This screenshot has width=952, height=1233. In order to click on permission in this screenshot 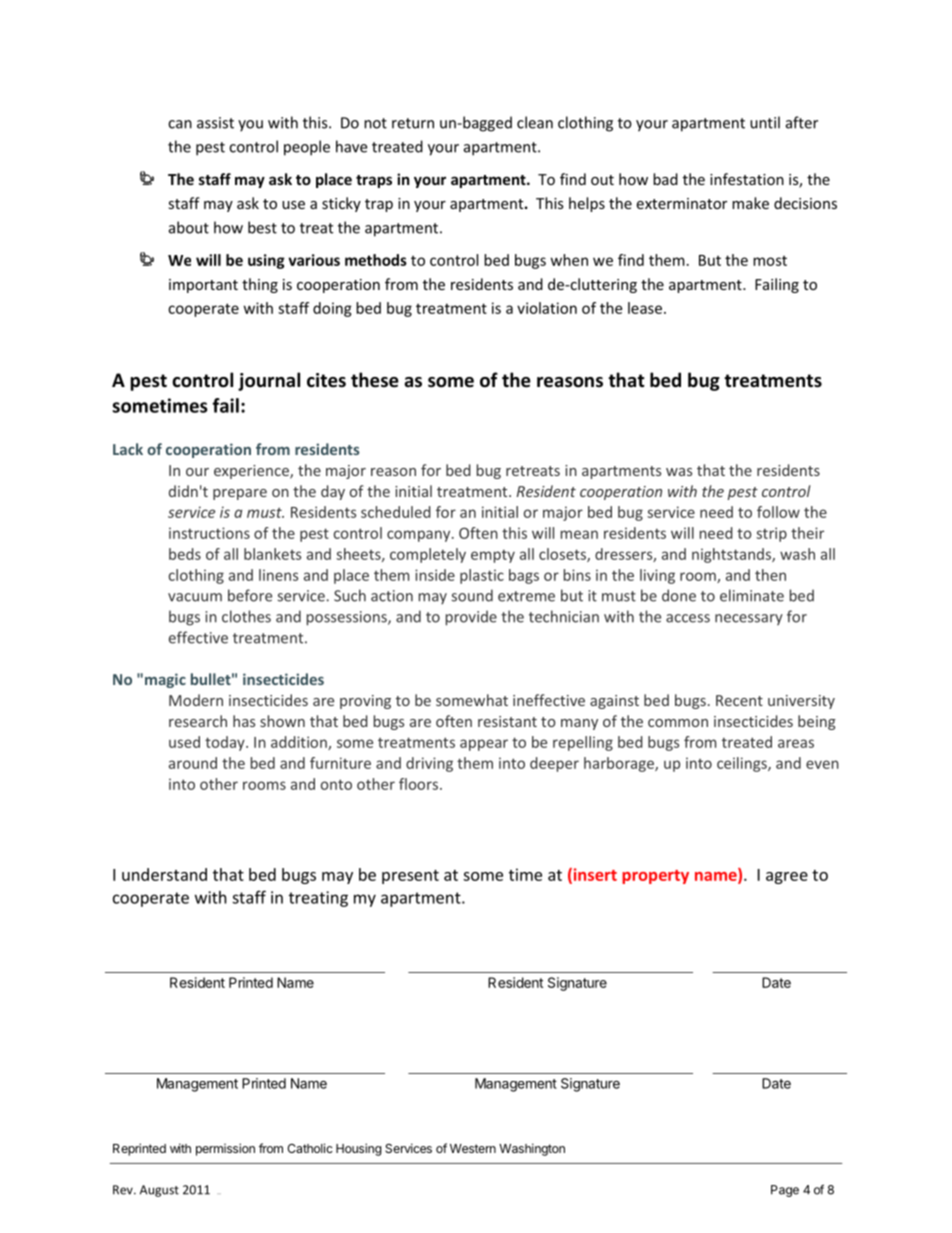, I will do `click(225, 1149)`.
